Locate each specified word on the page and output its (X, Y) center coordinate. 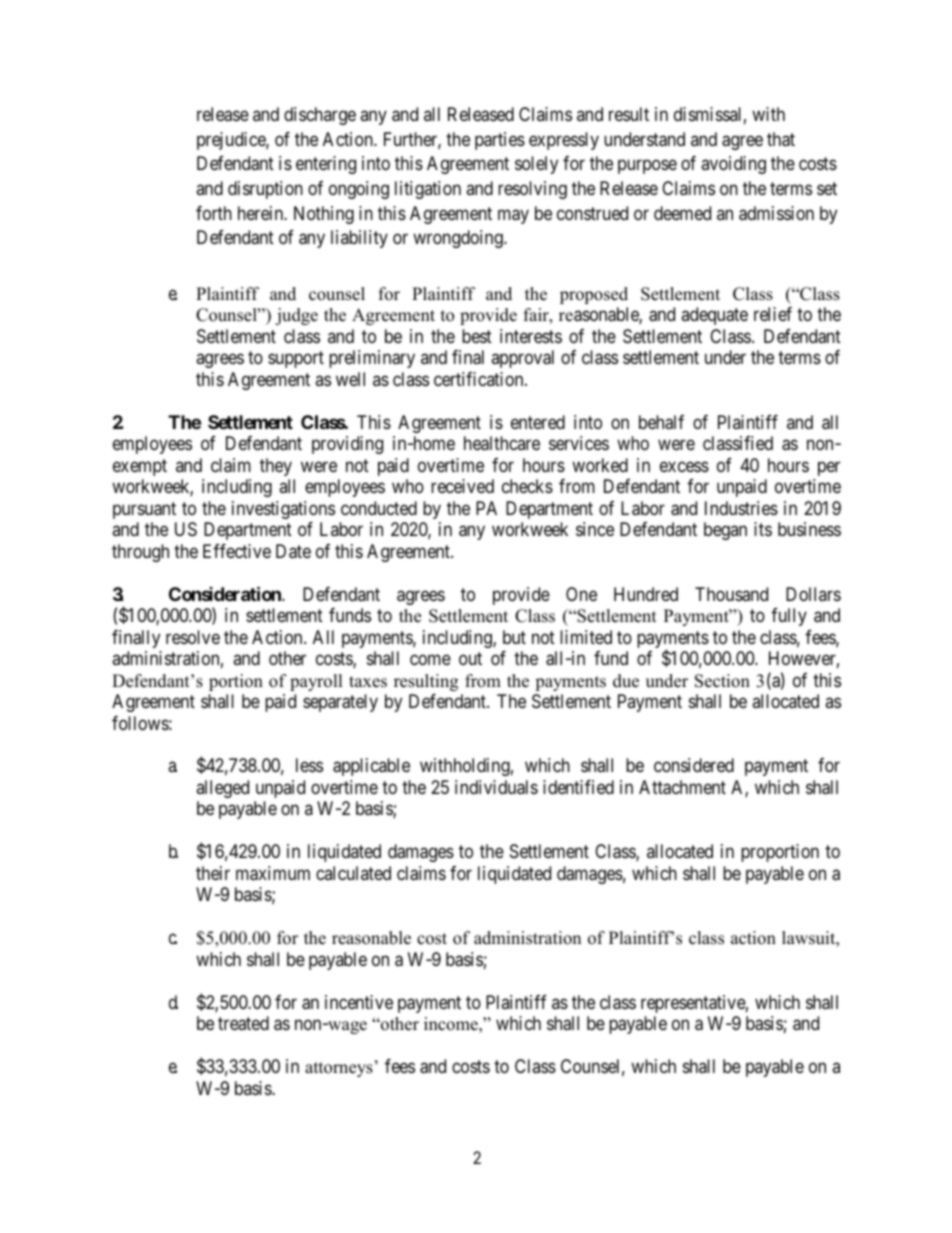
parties (500, 141)
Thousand (731, 594)
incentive (359, 1002)
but (514, 637)
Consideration (226, 593)
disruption (265, 190)
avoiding (733, 165)
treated (243, 1023)
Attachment (682, 787)
